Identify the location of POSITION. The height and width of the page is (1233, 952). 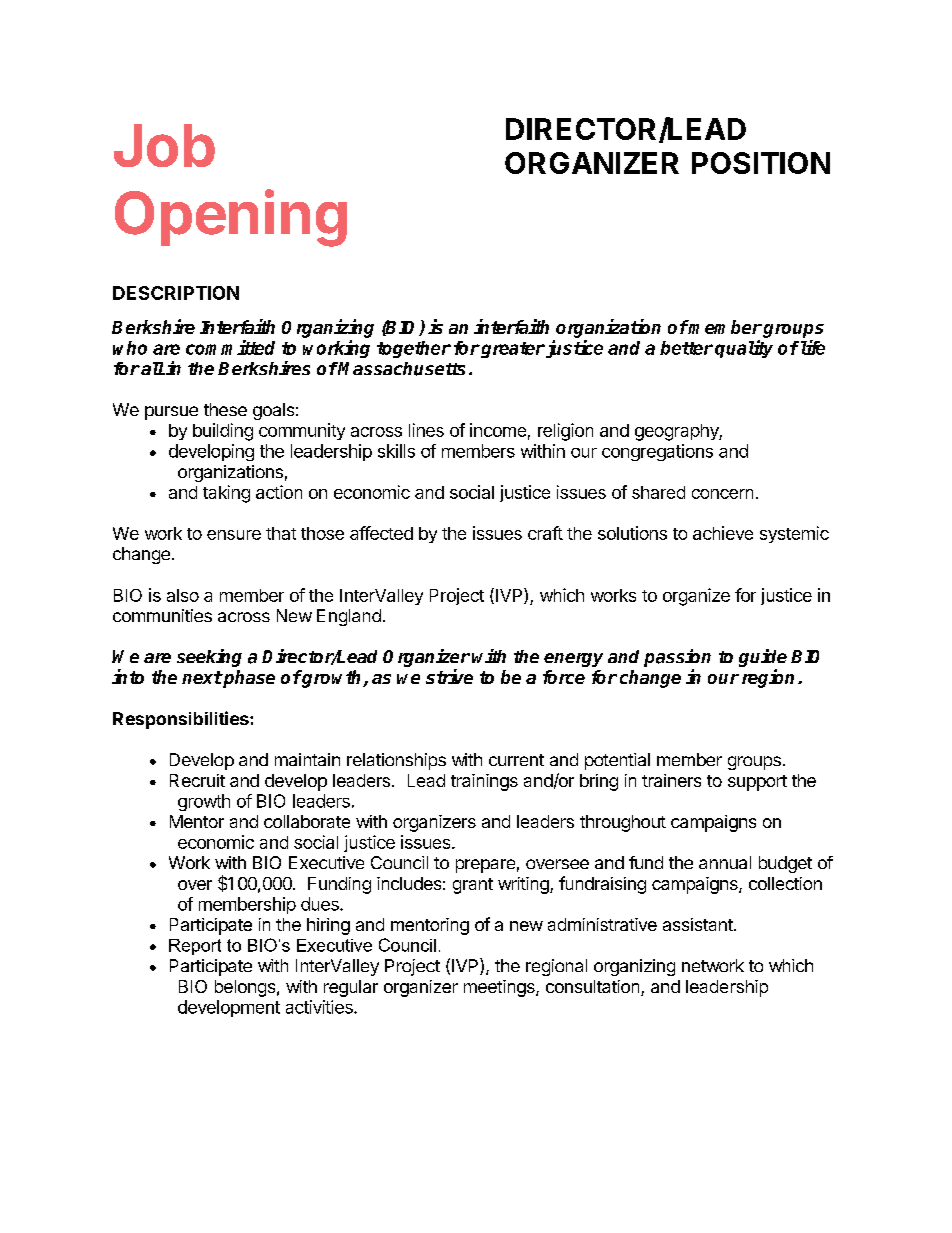
(761, 163).
